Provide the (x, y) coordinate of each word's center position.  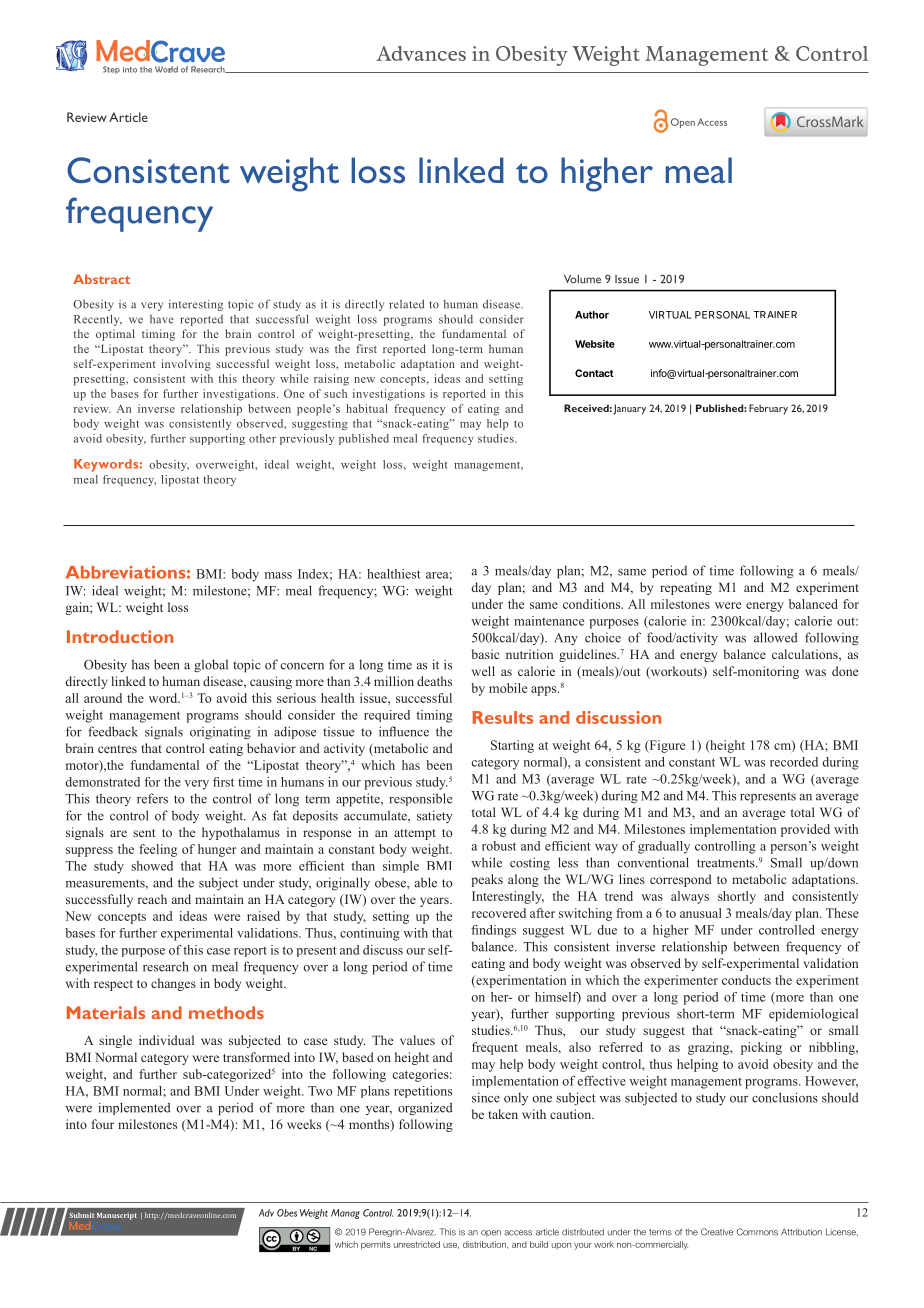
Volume (582, 279)
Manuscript (117, 1216)
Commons (757, 1232)
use (451, 1246)
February (768, 409)
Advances (421, 53)
